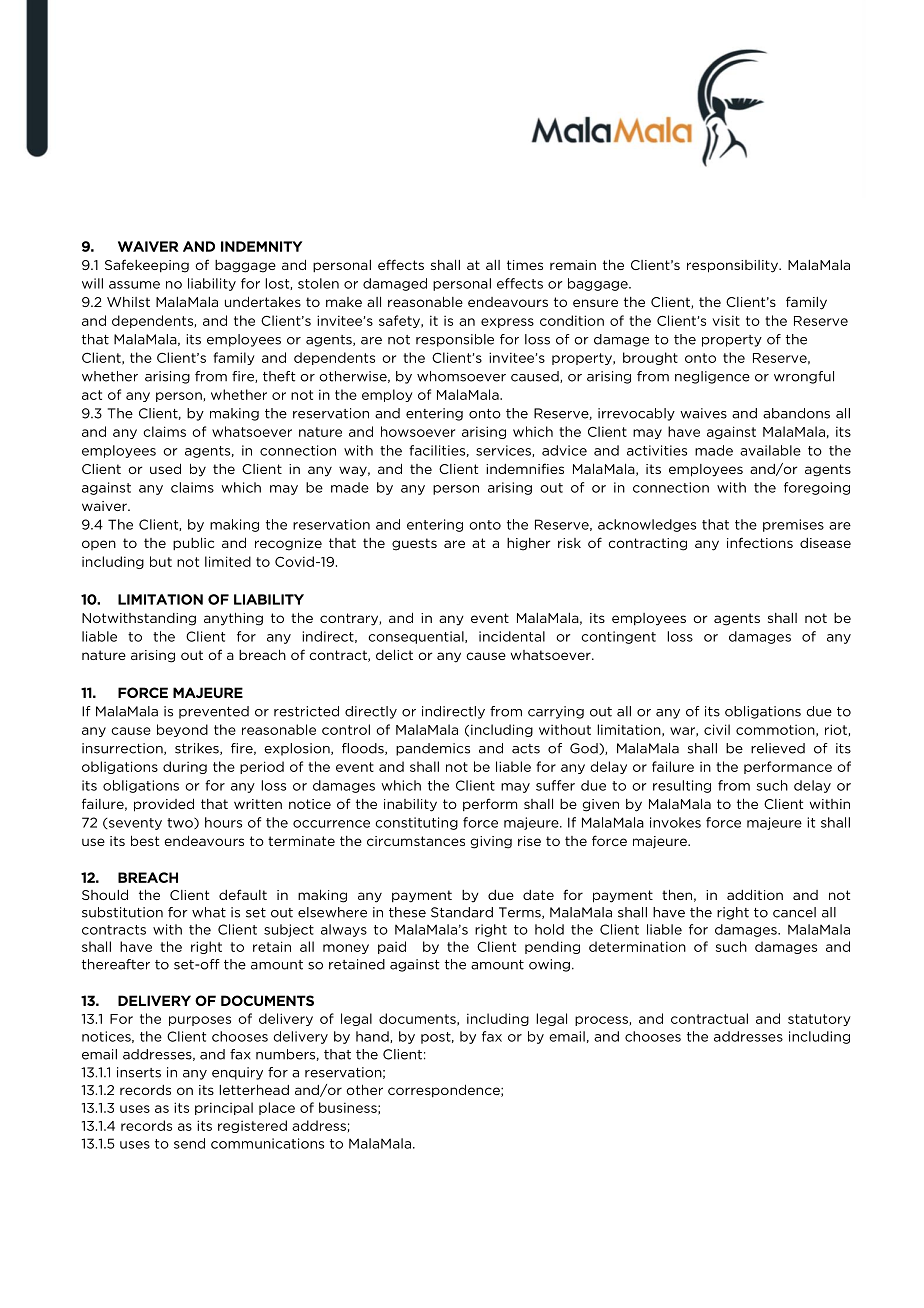 This page has width=924, height=1308. What do you see at coordinates (181, 823) in the page?
I see `two` at bounding box center [181, 823].
